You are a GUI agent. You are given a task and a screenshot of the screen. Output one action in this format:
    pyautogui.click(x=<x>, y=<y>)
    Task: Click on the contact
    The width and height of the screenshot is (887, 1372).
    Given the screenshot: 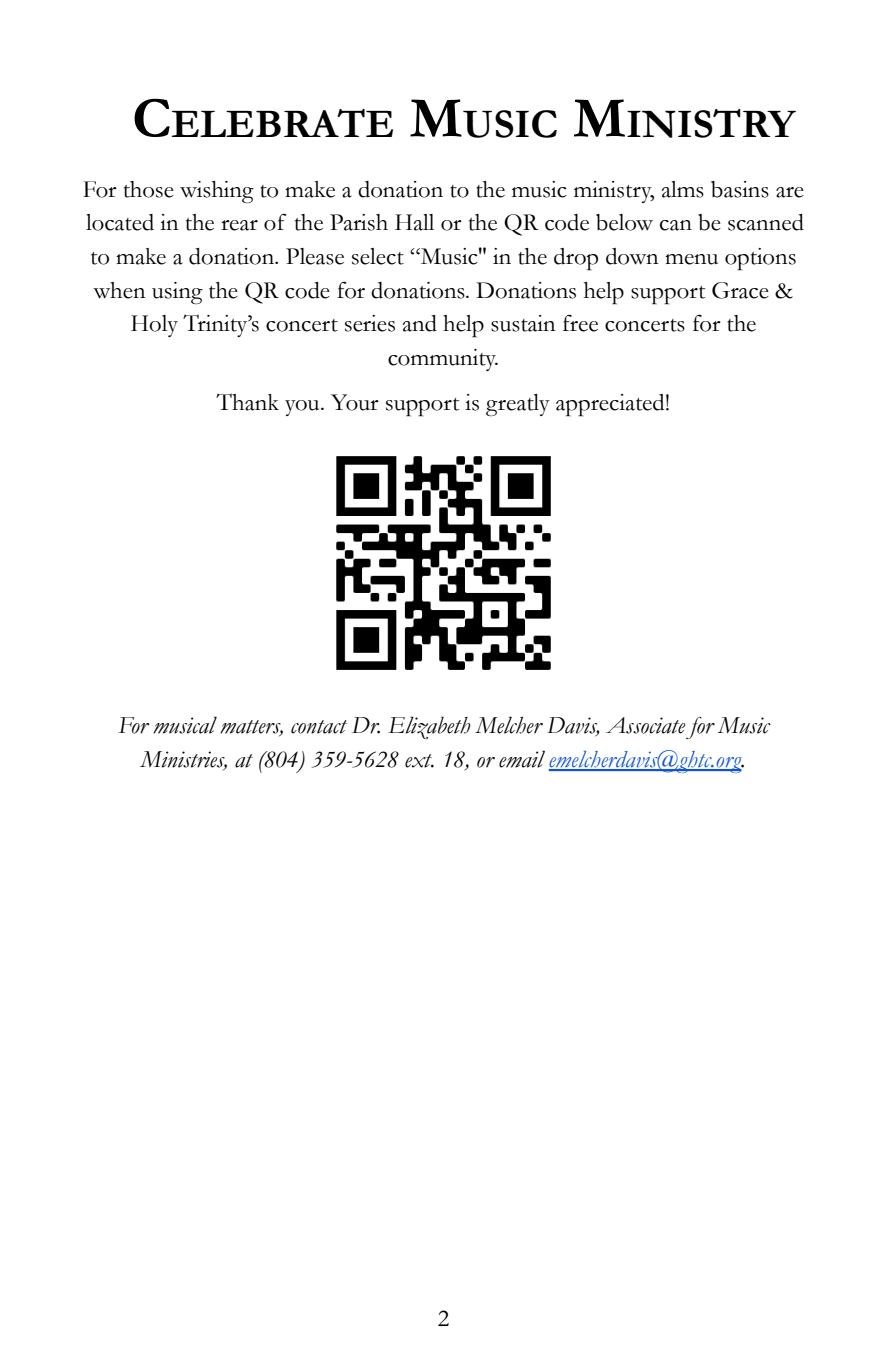 What is the action you would take?
    pyautogui.click(x=319, y=727)
